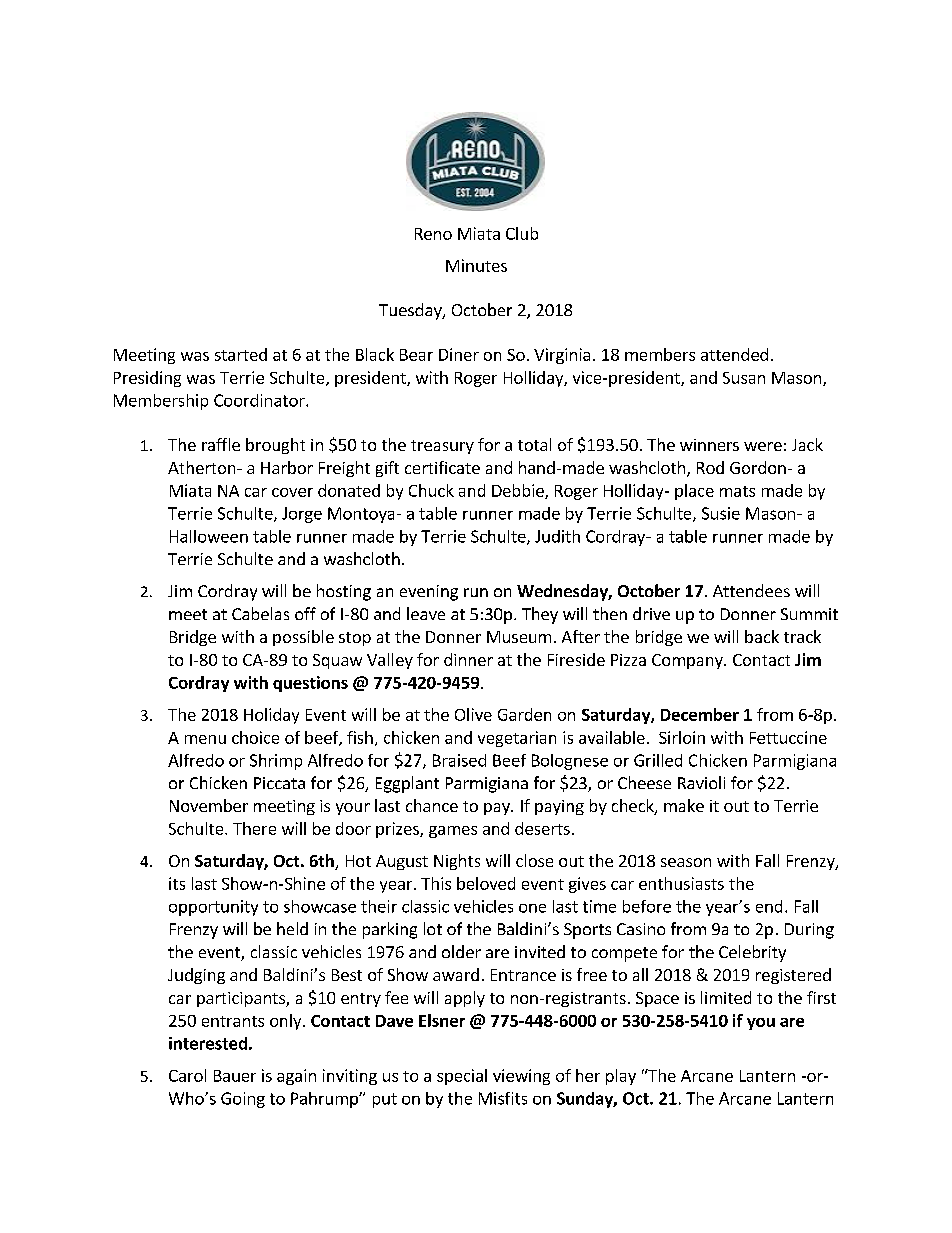 This document has height=1233, width=952. What do you see at coordinates (710, 467) in the document?
I see `Rod` at bounding box center [710, 467].
